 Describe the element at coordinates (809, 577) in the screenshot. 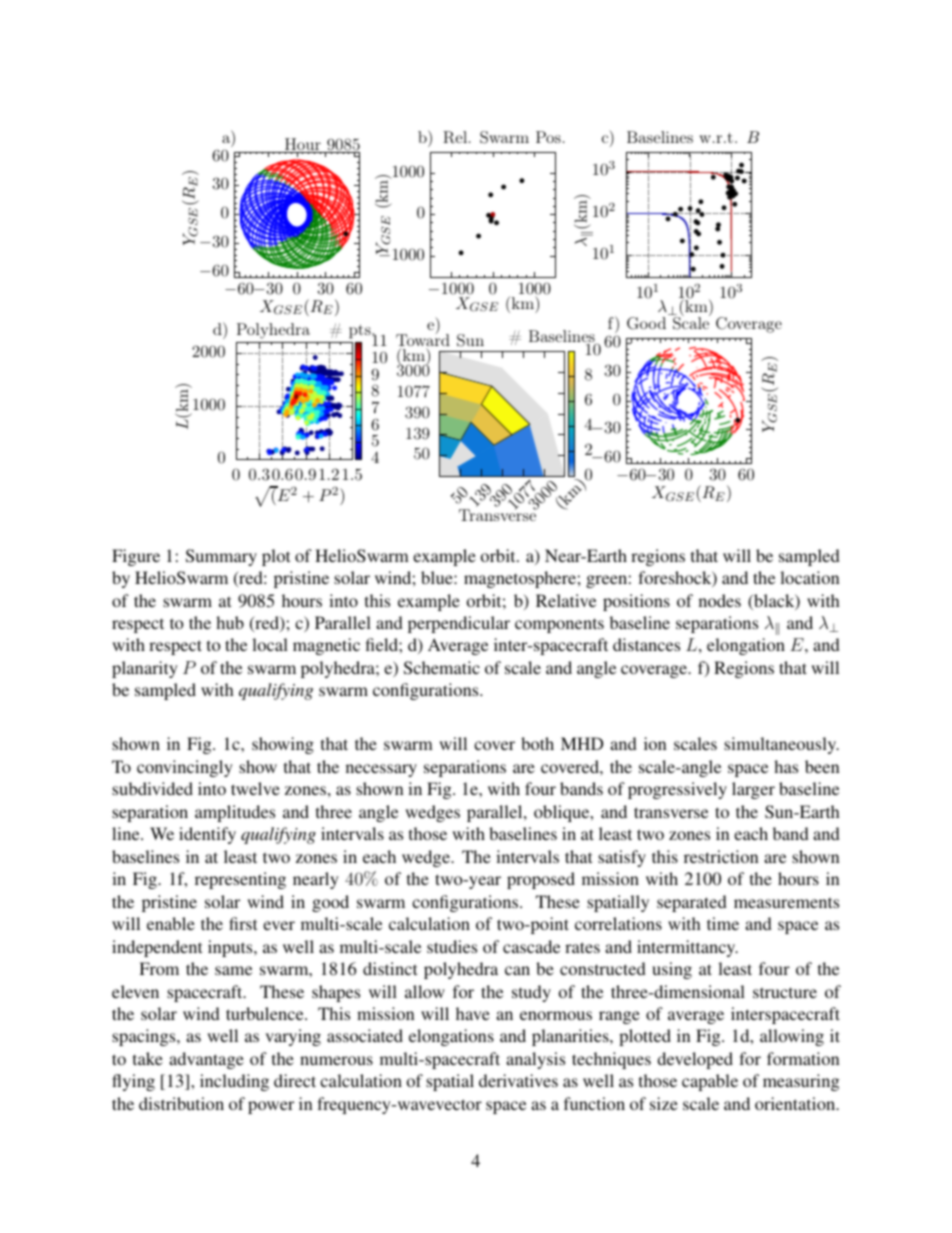

I see `location` at that location.
